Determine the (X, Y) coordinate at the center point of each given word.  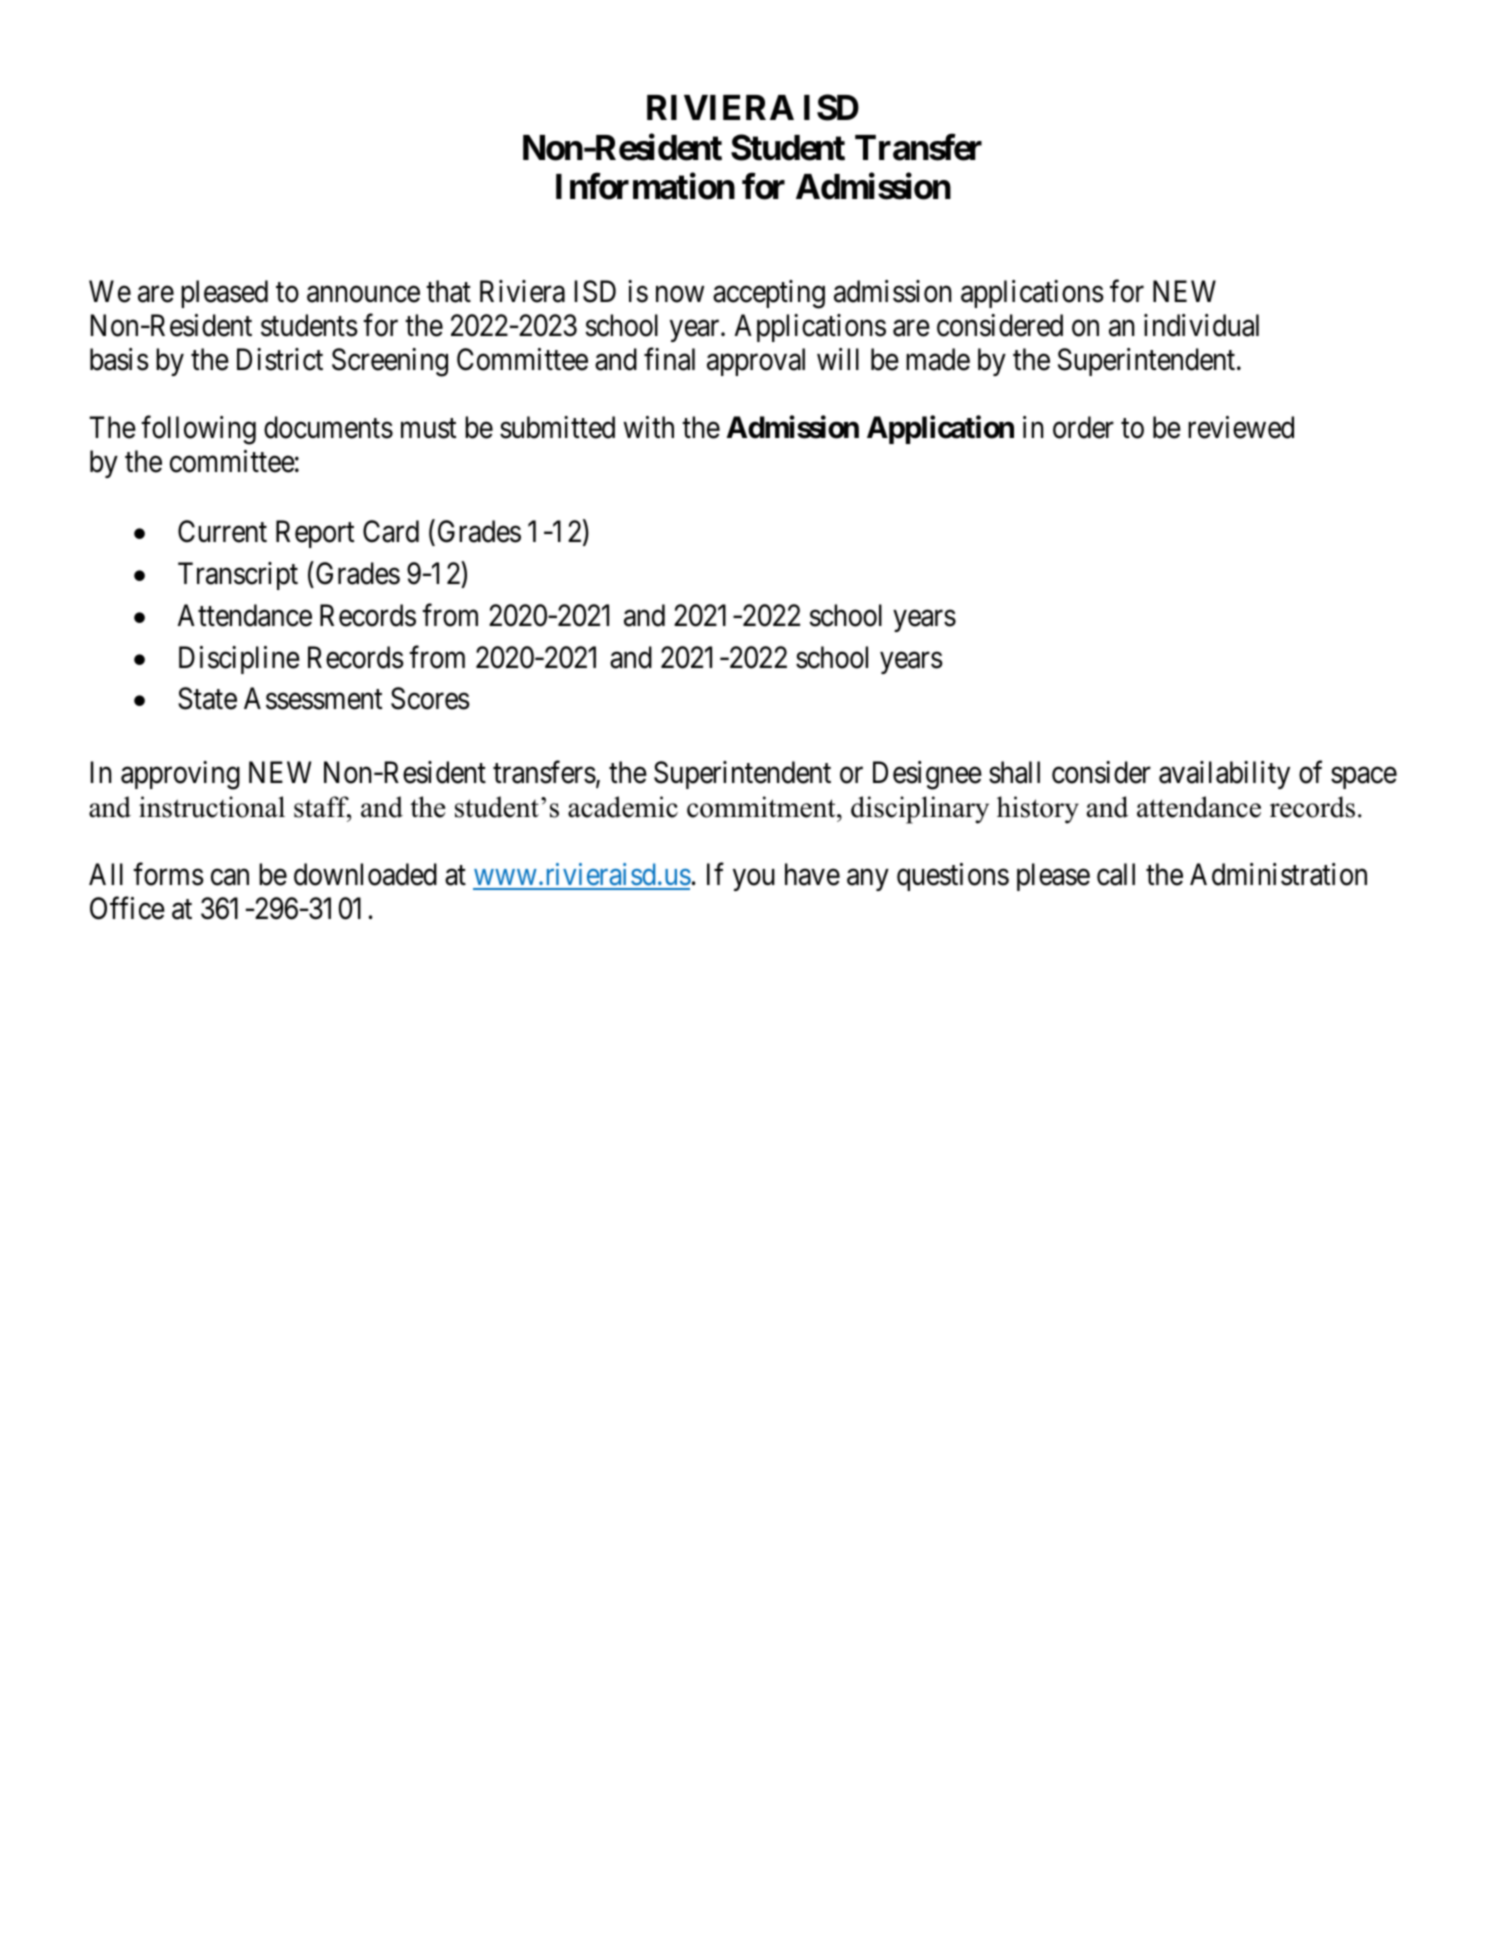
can (230, 877)
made (938, 359)
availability (1224, 775)
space (1364, 778)
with (649, 427)
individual (1201, 325)
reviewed (1241, 427)
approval (756, 362)
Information (645, 187)
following (198, 430)
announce (363, 294)
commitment (762, 807)
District (280, 359)
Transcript (238, 576)
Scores (430, 698)
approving (180, 775)
